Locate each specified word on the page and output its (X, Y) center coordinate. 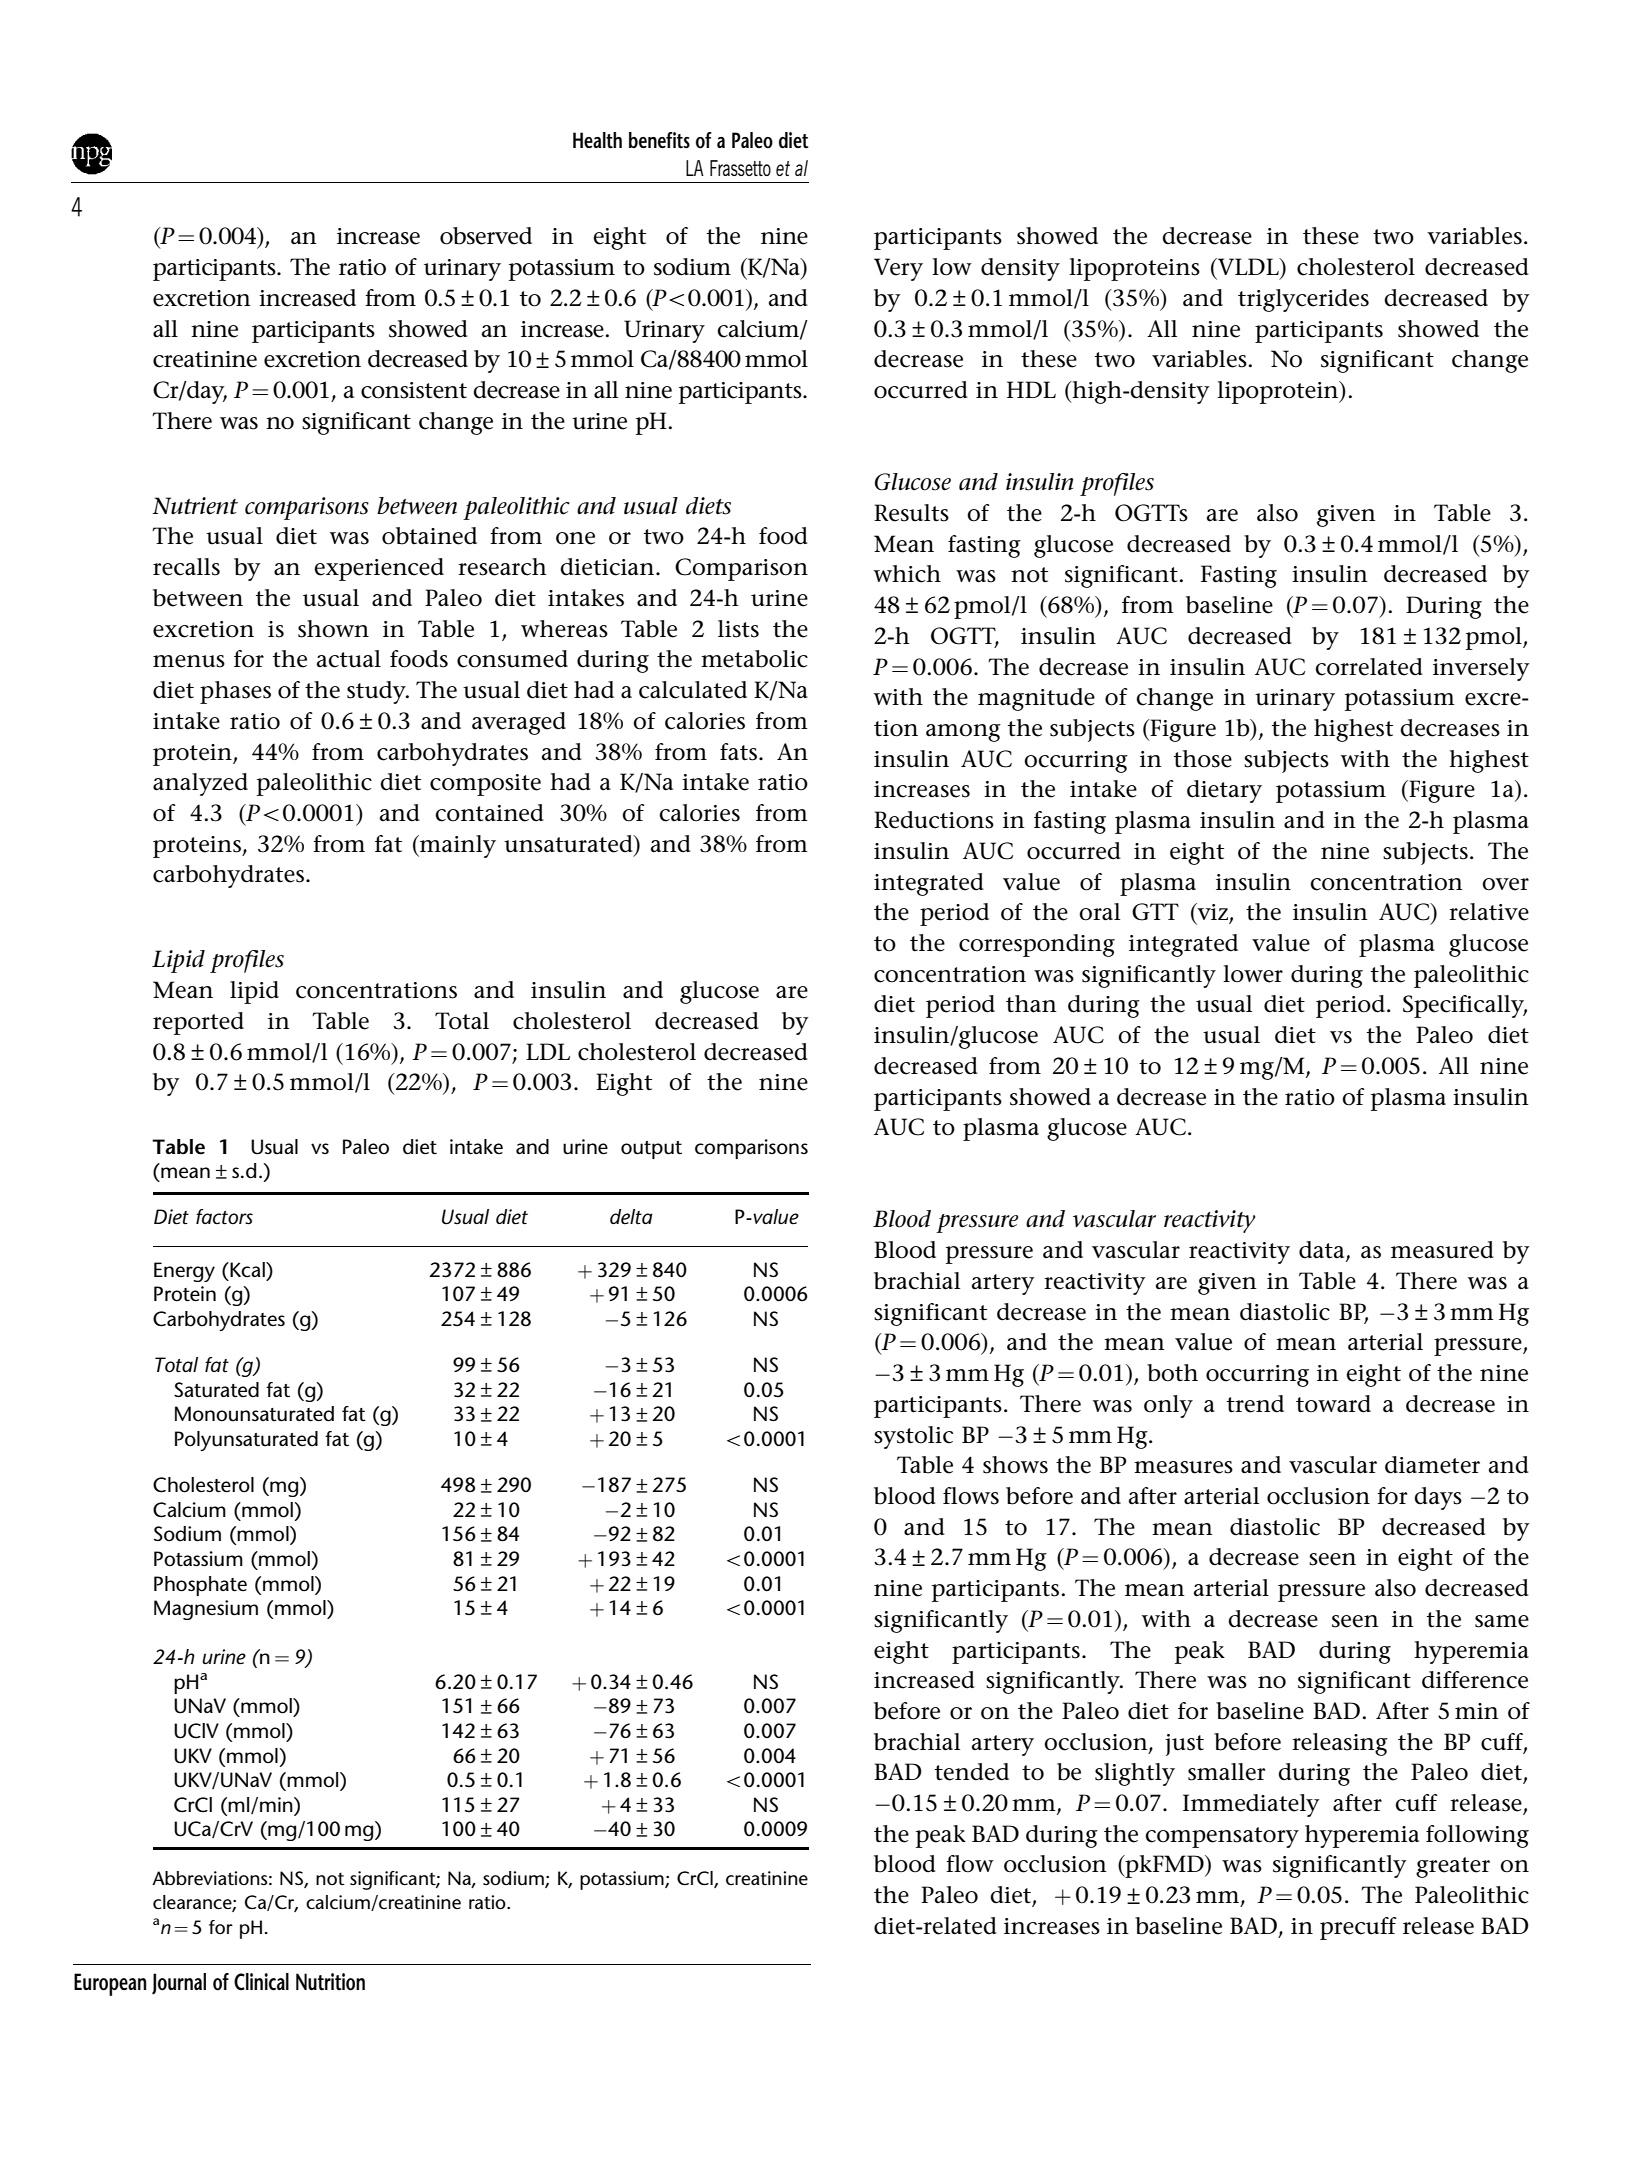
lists (738, 629)
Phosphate (200, 1586)
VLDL (1248, 266)
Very (898, 269)
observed (486, 236)
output (651, 1150)
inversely (1481, 669)
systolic (913, 1437)
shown (333, 629)
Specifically (1465, 1006)
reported (198, 1023)
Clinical (261, 1982)
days (1438, 1498)
